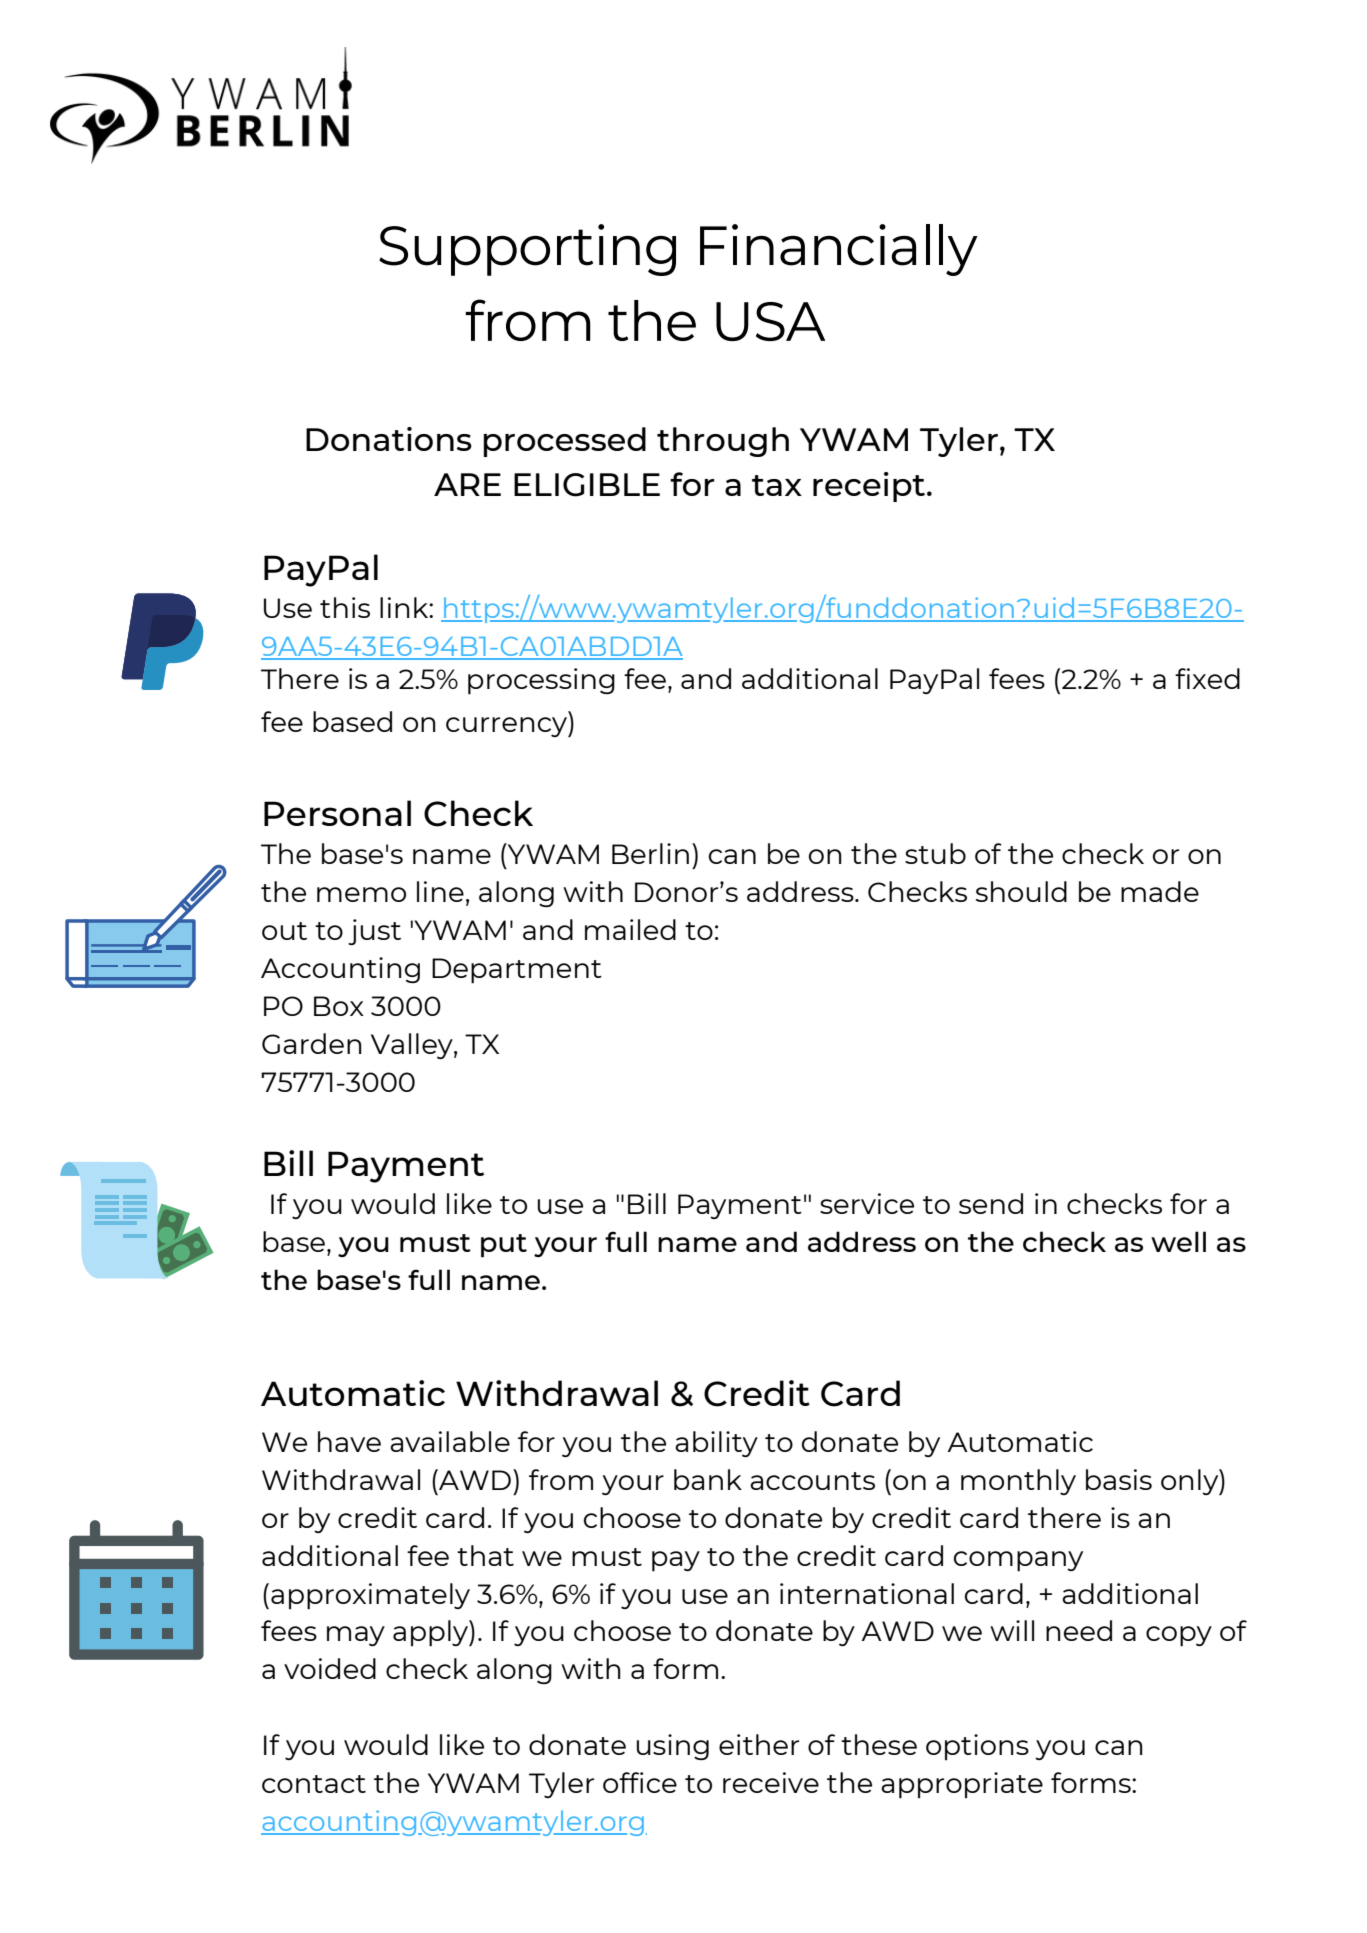 The width and height of the image is (1367, 1933). I want to click on options, so click(977, 1747).
